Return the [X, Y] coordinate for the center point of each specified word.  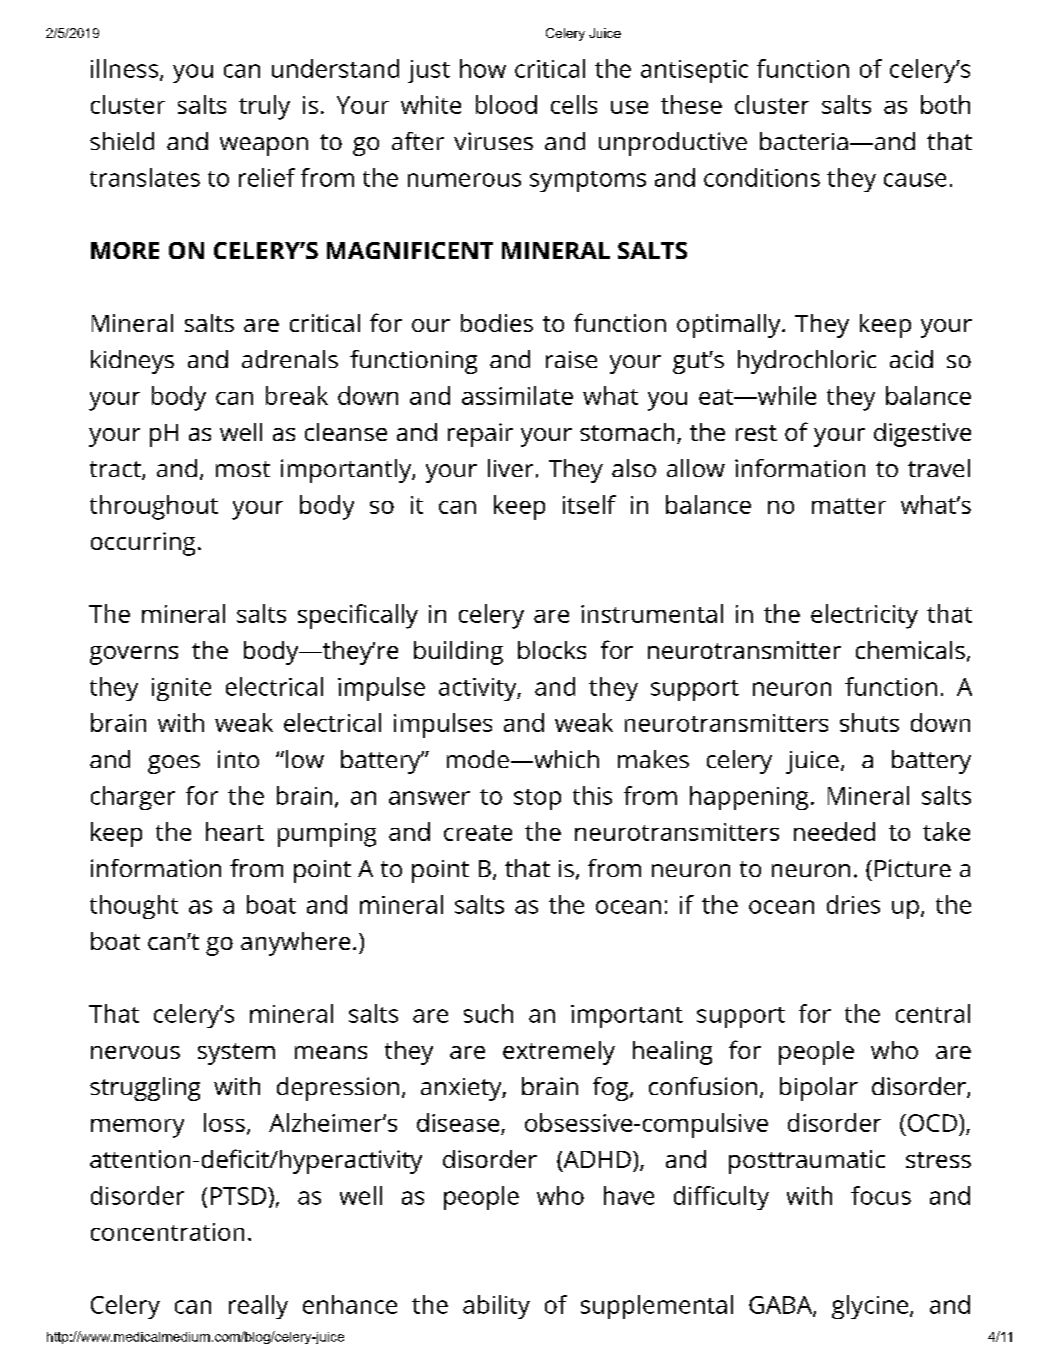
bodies [497, 323]
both [945, 104]
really [258, 1307]
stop [537, 799]
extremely [559, 1053]
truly [264, 107]
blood [506, 104]
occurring [143, 544]
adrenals [290, 359]
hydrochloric [807, 362]
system [236, 1054]
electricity [864, 616]
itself [589, 504]
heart [235, 831]
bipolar [819, 1089]
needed [834, 831]
